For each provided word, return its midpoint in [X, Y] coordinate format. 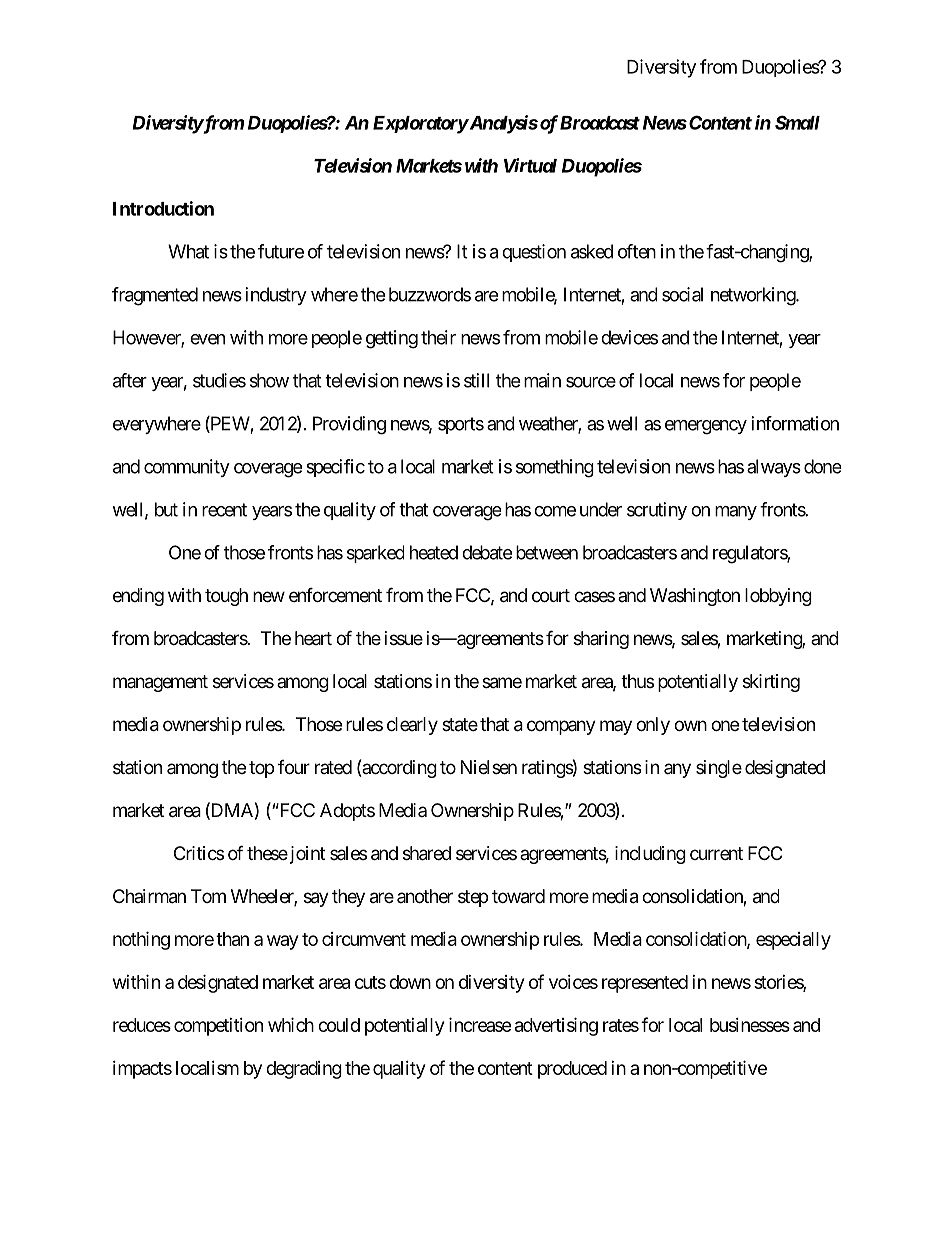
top [261, 769]
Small [797, 122]
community [187, 468]
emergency [706, 427]
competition [218, 1027]
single [719, 769]
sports [461, 425]
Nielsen [489, 767]
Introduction [163, 208]
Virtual [530, 165]
